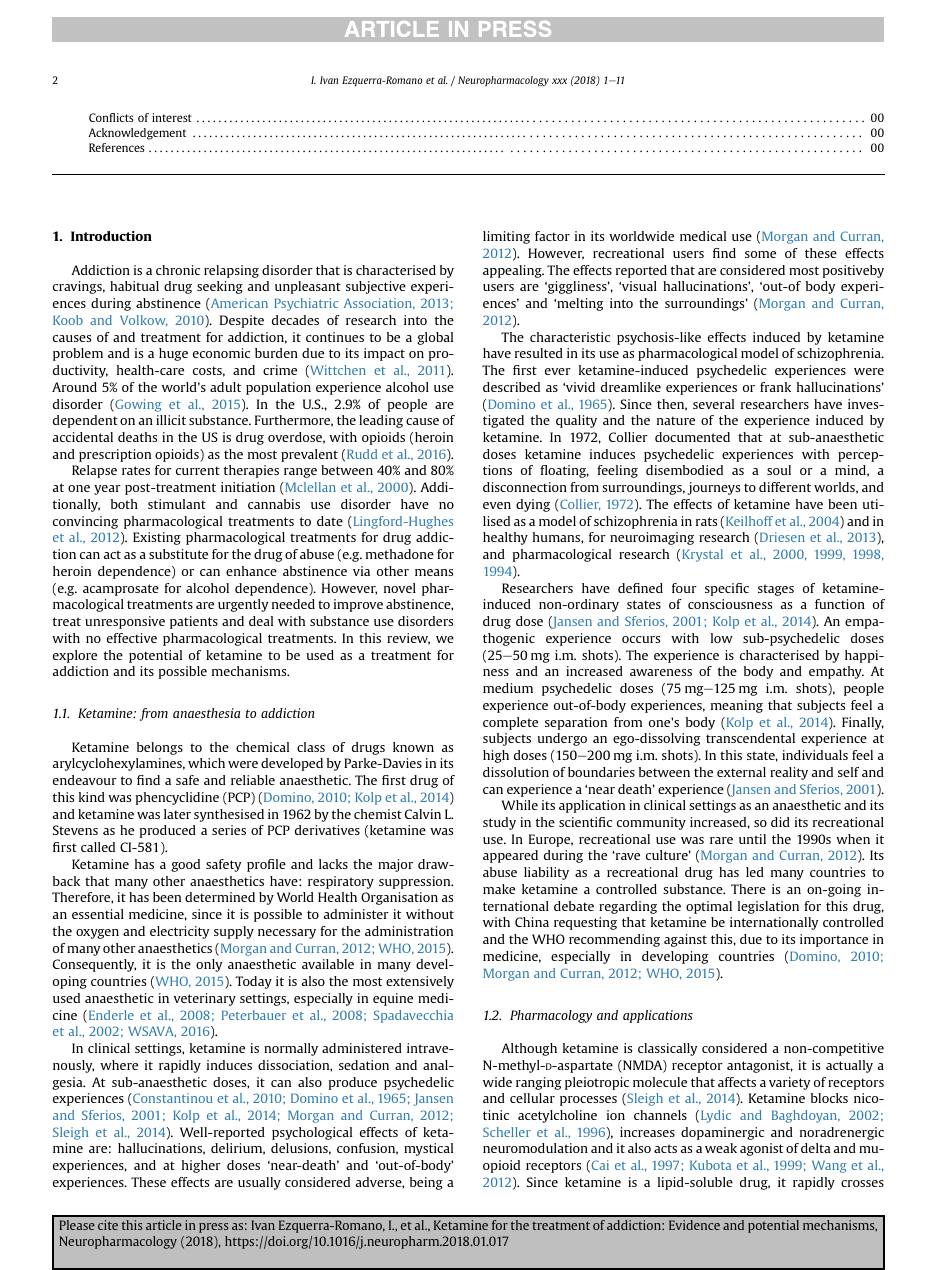 The height and width of the screenshot is (1270, 952). I want to click on Kubota, so click(710, 1165).
